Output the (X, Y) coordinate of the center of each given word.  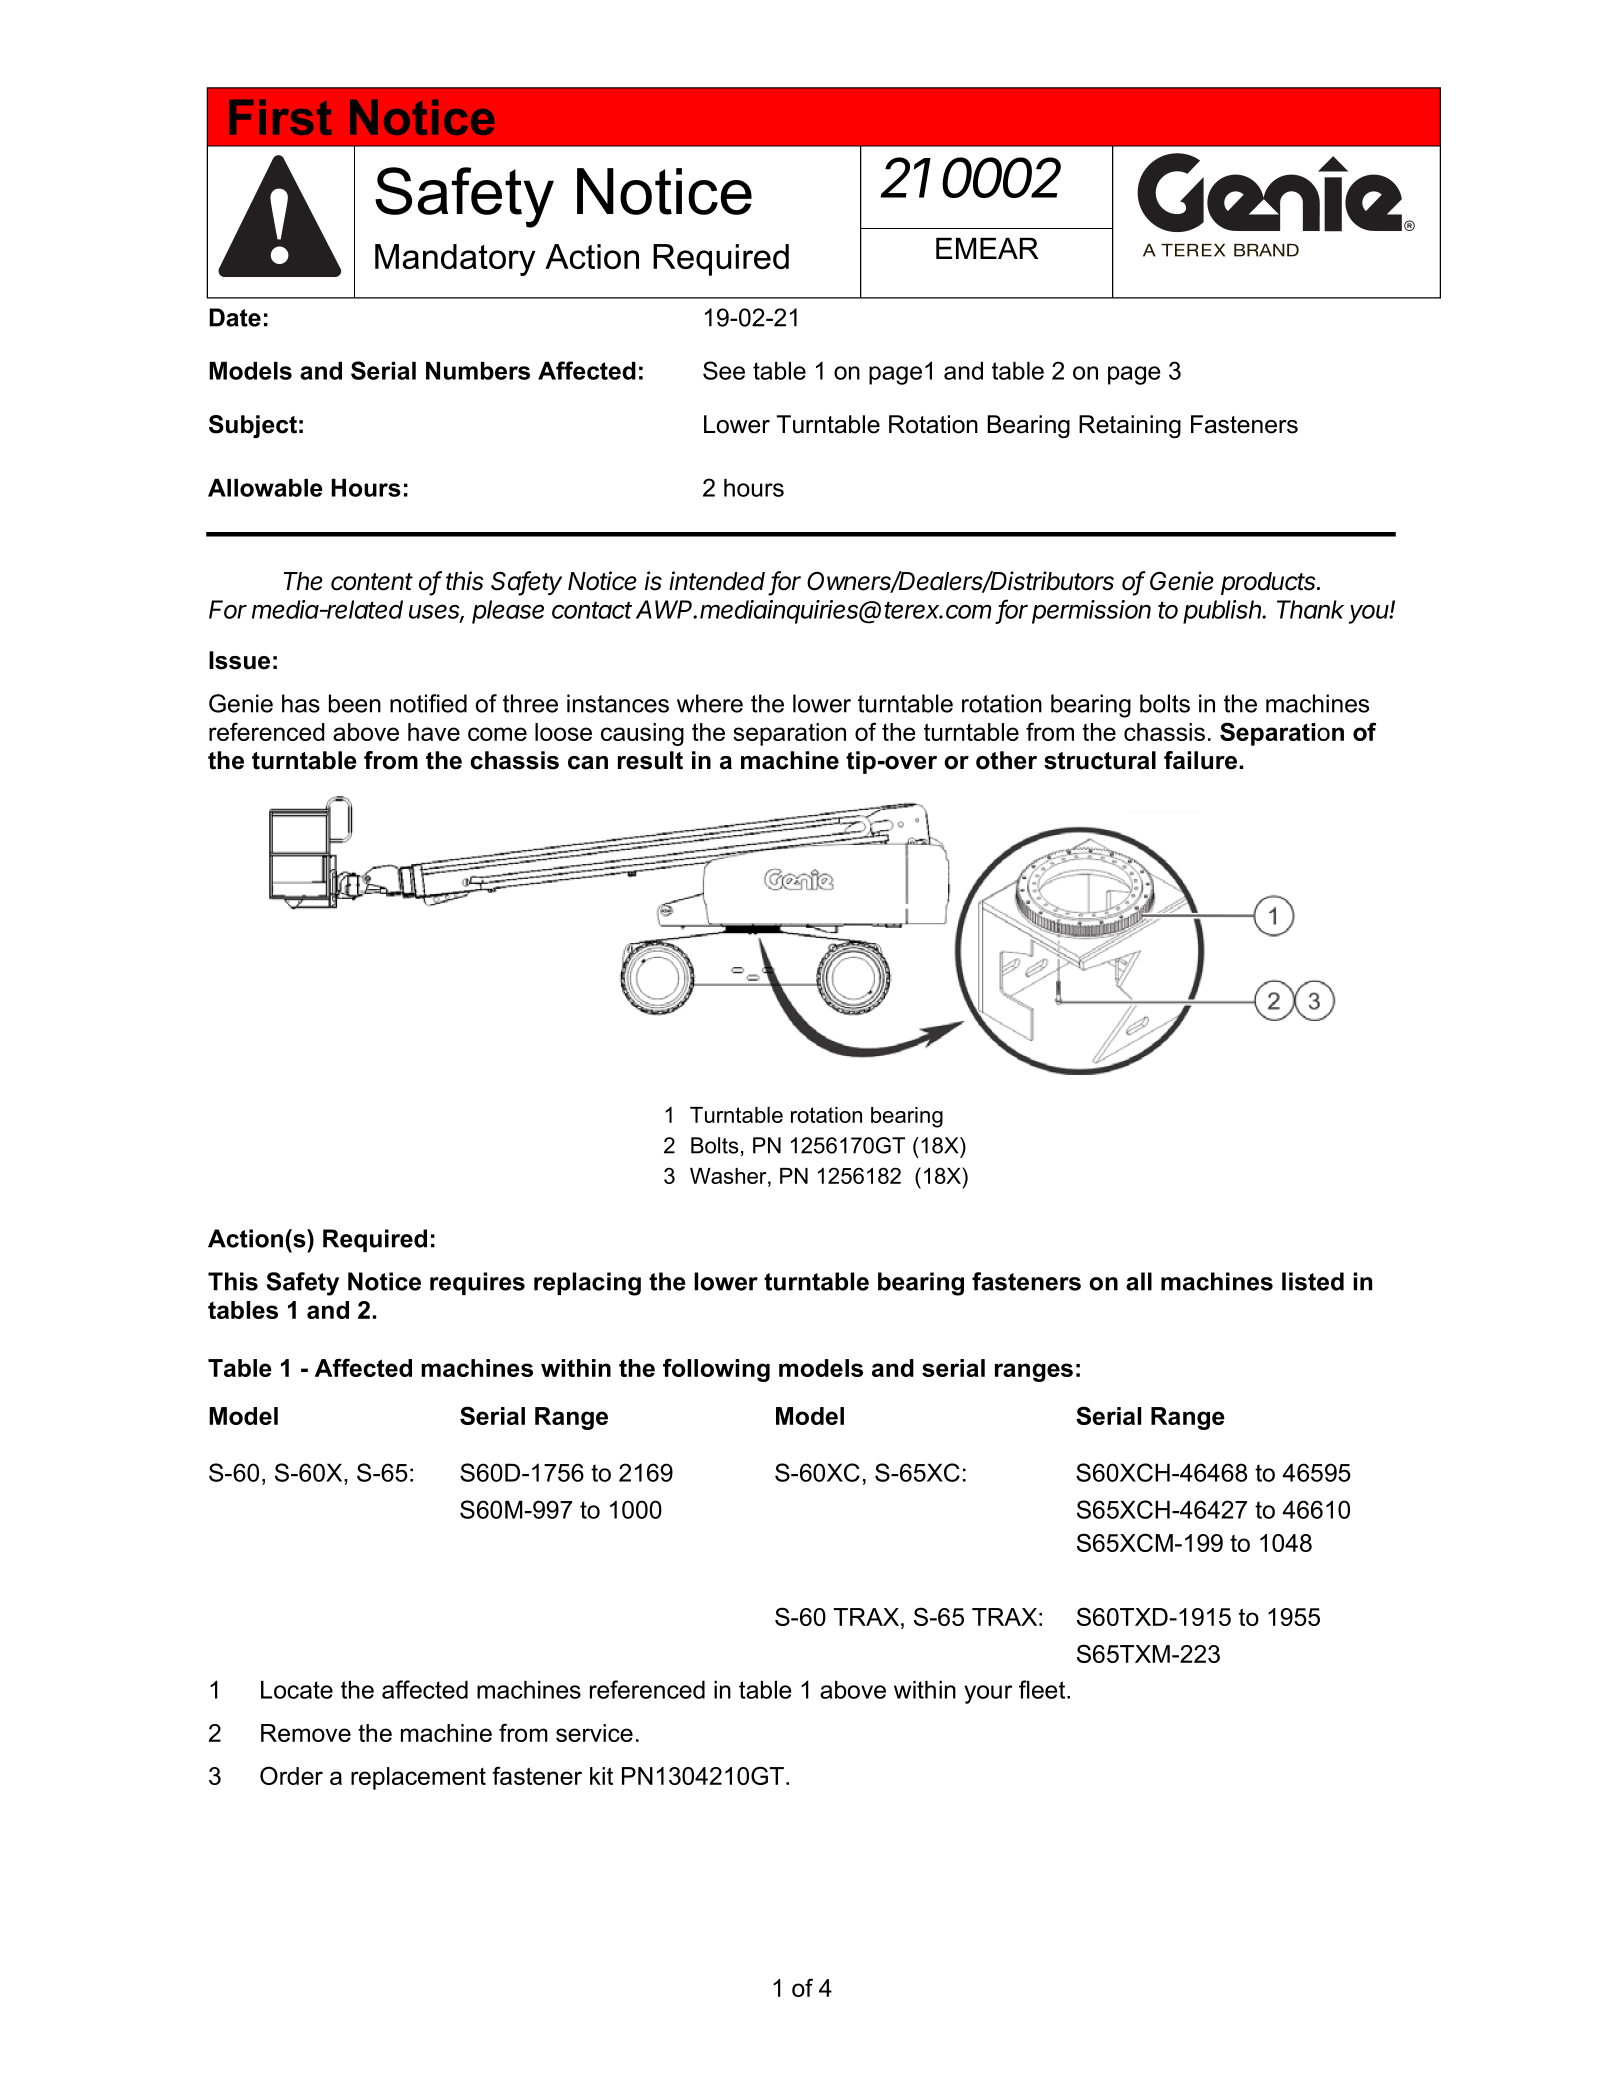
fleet (1043, 1689)
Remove (306, 1733)
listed (1313, 1281)
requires (477, 1283)
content (372, 582)
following (716, 1370)
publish (1224, 612)
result (650, 760)
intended (717, 581)
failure (1202, 760)
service (594, 1733)
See (724, 370)
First (280, 117)
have (434, 732)
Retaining (1130, 427)
